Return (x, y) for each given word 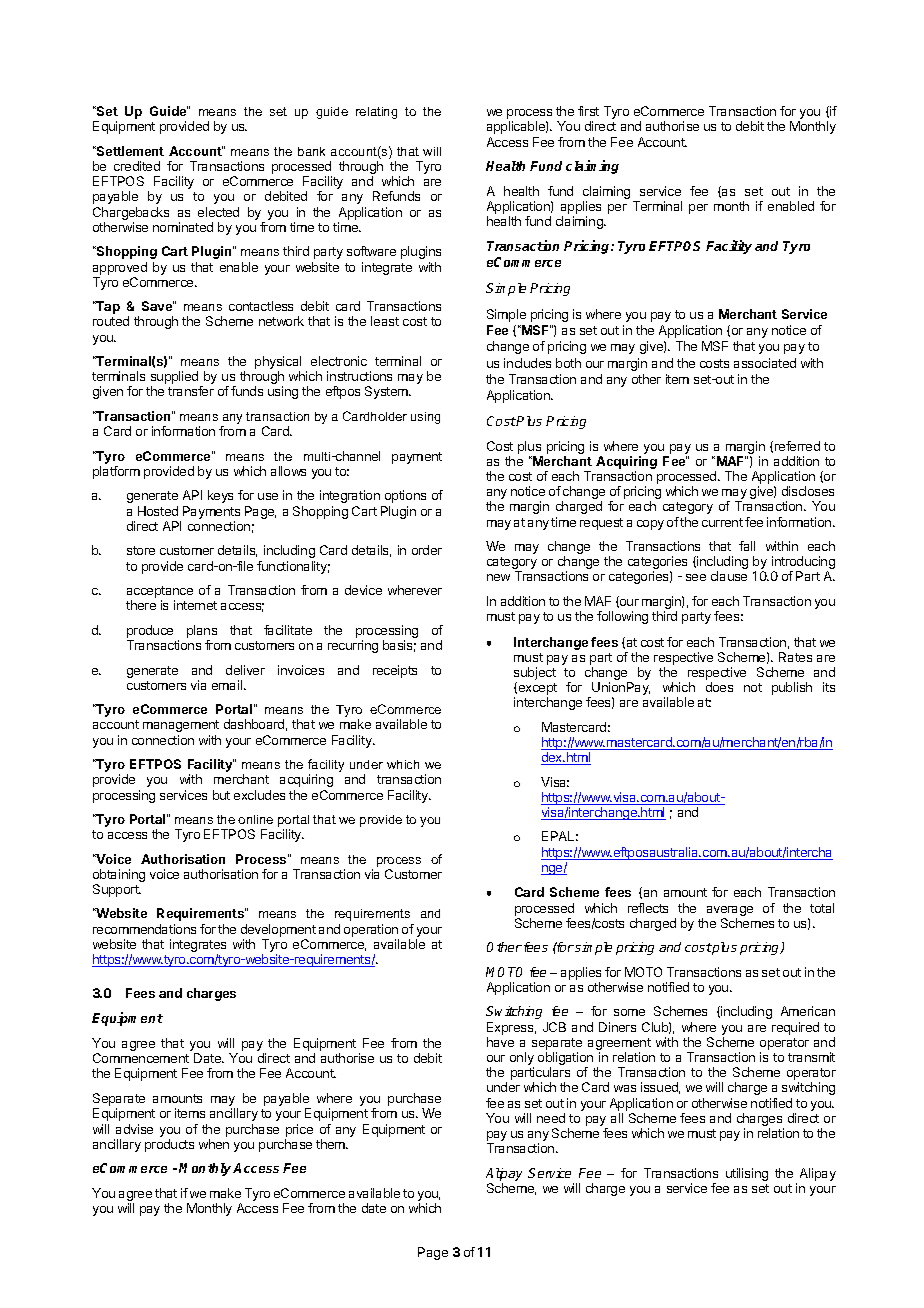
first (588, 111)
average (730, 911)
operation (371, 930)
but (221, 795)
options (405, 496)
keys (220, 496)
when (214, 1144)
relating (376, 113)
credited (137, 166)
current (722, 522)
